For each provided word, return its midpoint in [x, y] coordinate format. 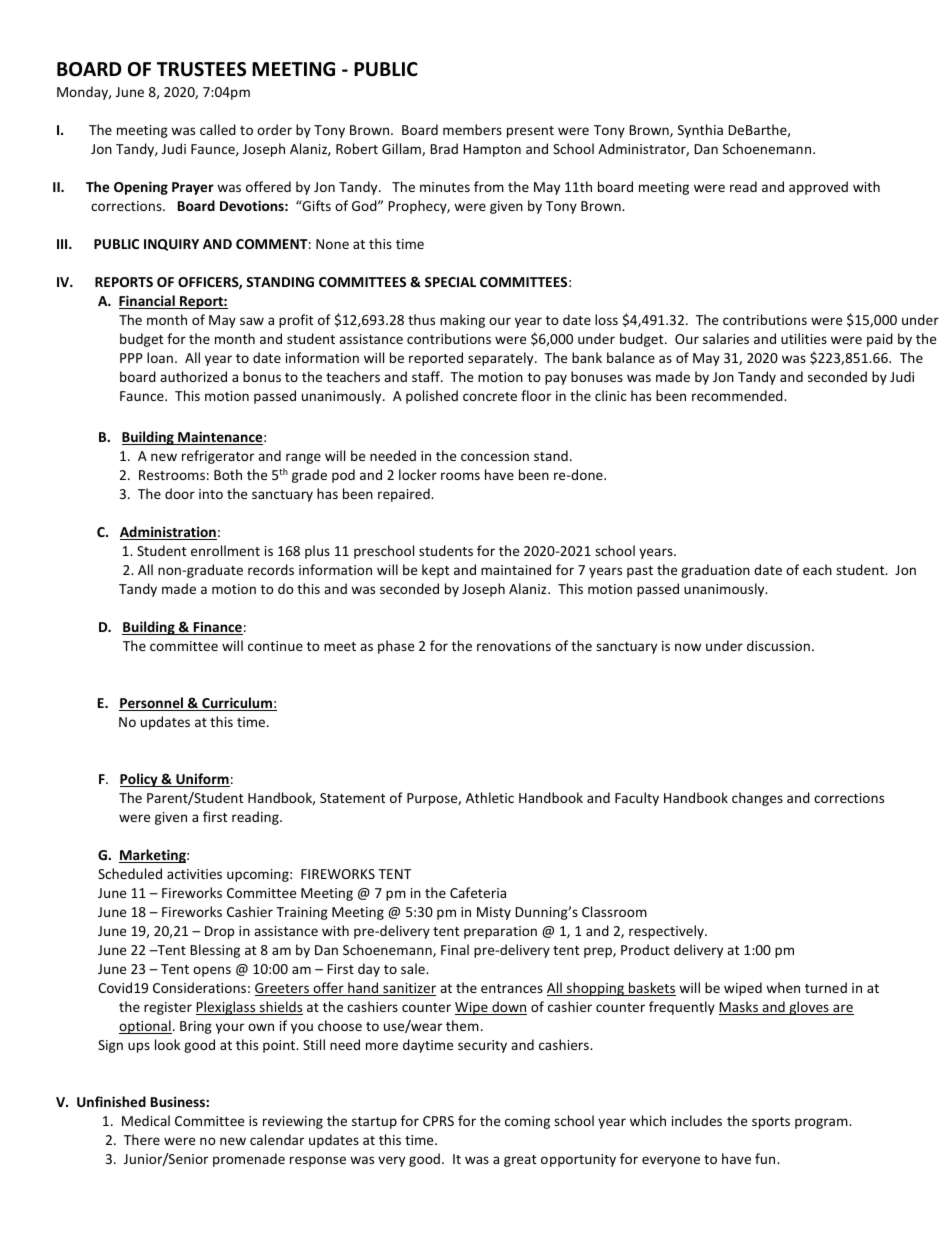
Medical [146, 1120]
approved [818, 188]
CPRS [438, 1121]
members [472, 129]
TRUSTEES [201, 69]
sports [771, 1123]
